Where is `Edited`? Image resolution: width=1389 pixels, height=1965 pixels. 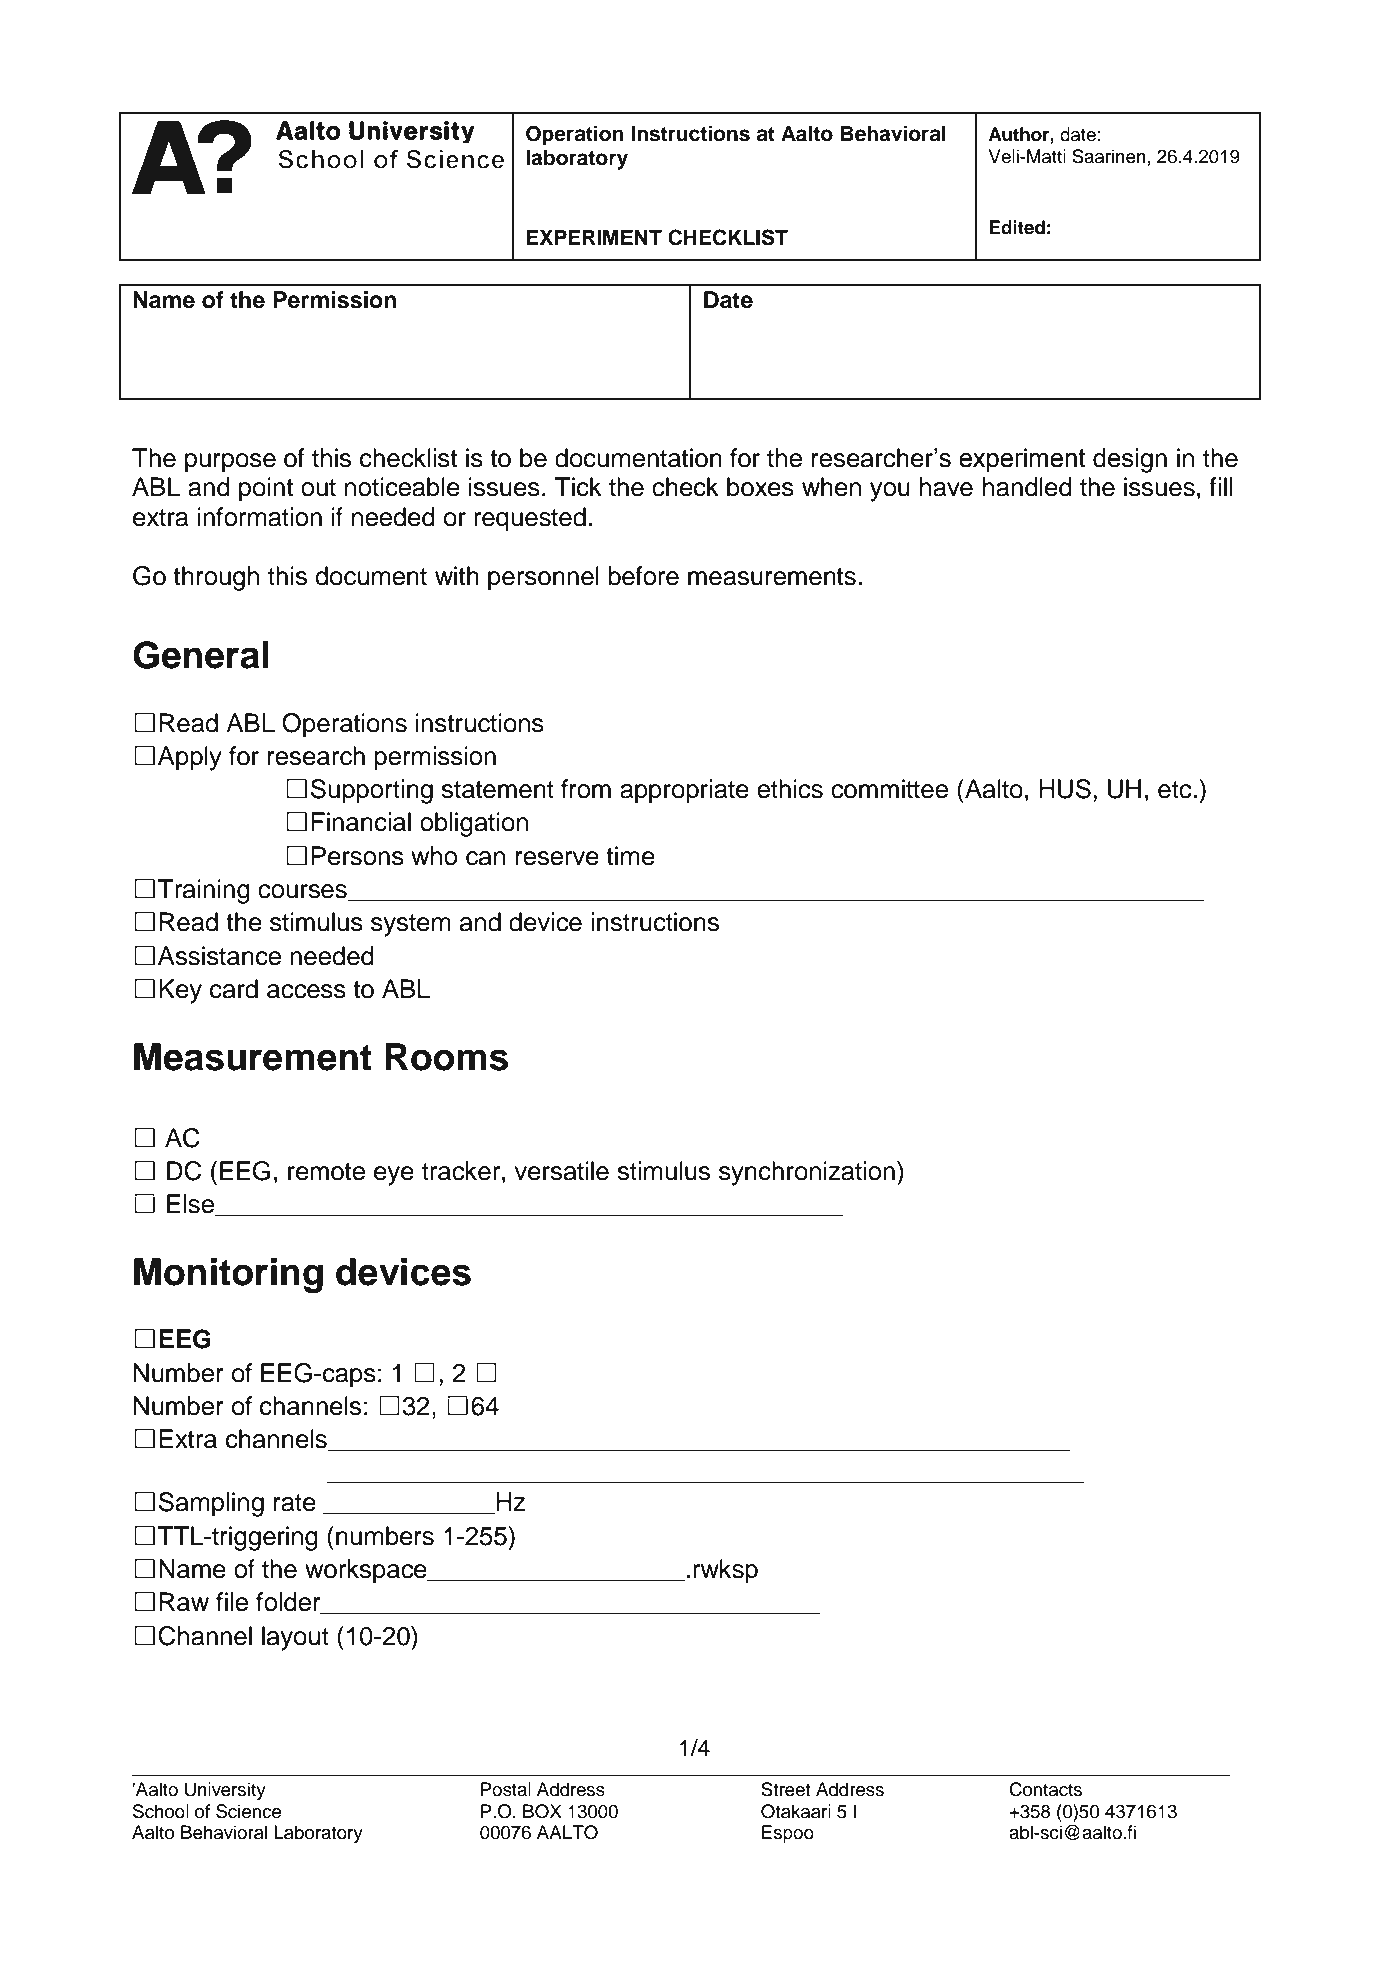
Edited is located at coordinates (1017, 227).
